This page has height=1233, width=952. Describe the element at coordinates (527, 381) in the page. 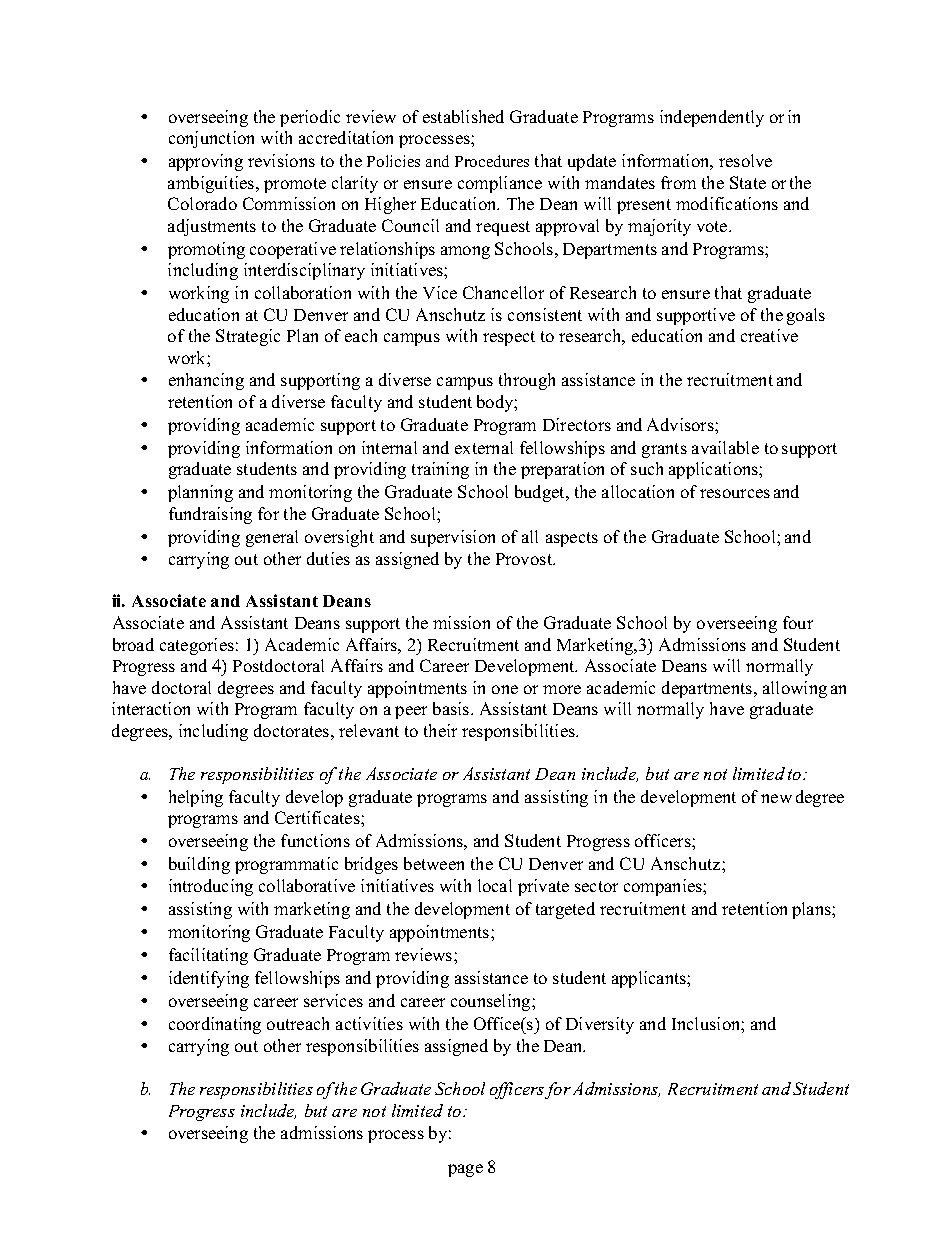

I see `through` at that location.
